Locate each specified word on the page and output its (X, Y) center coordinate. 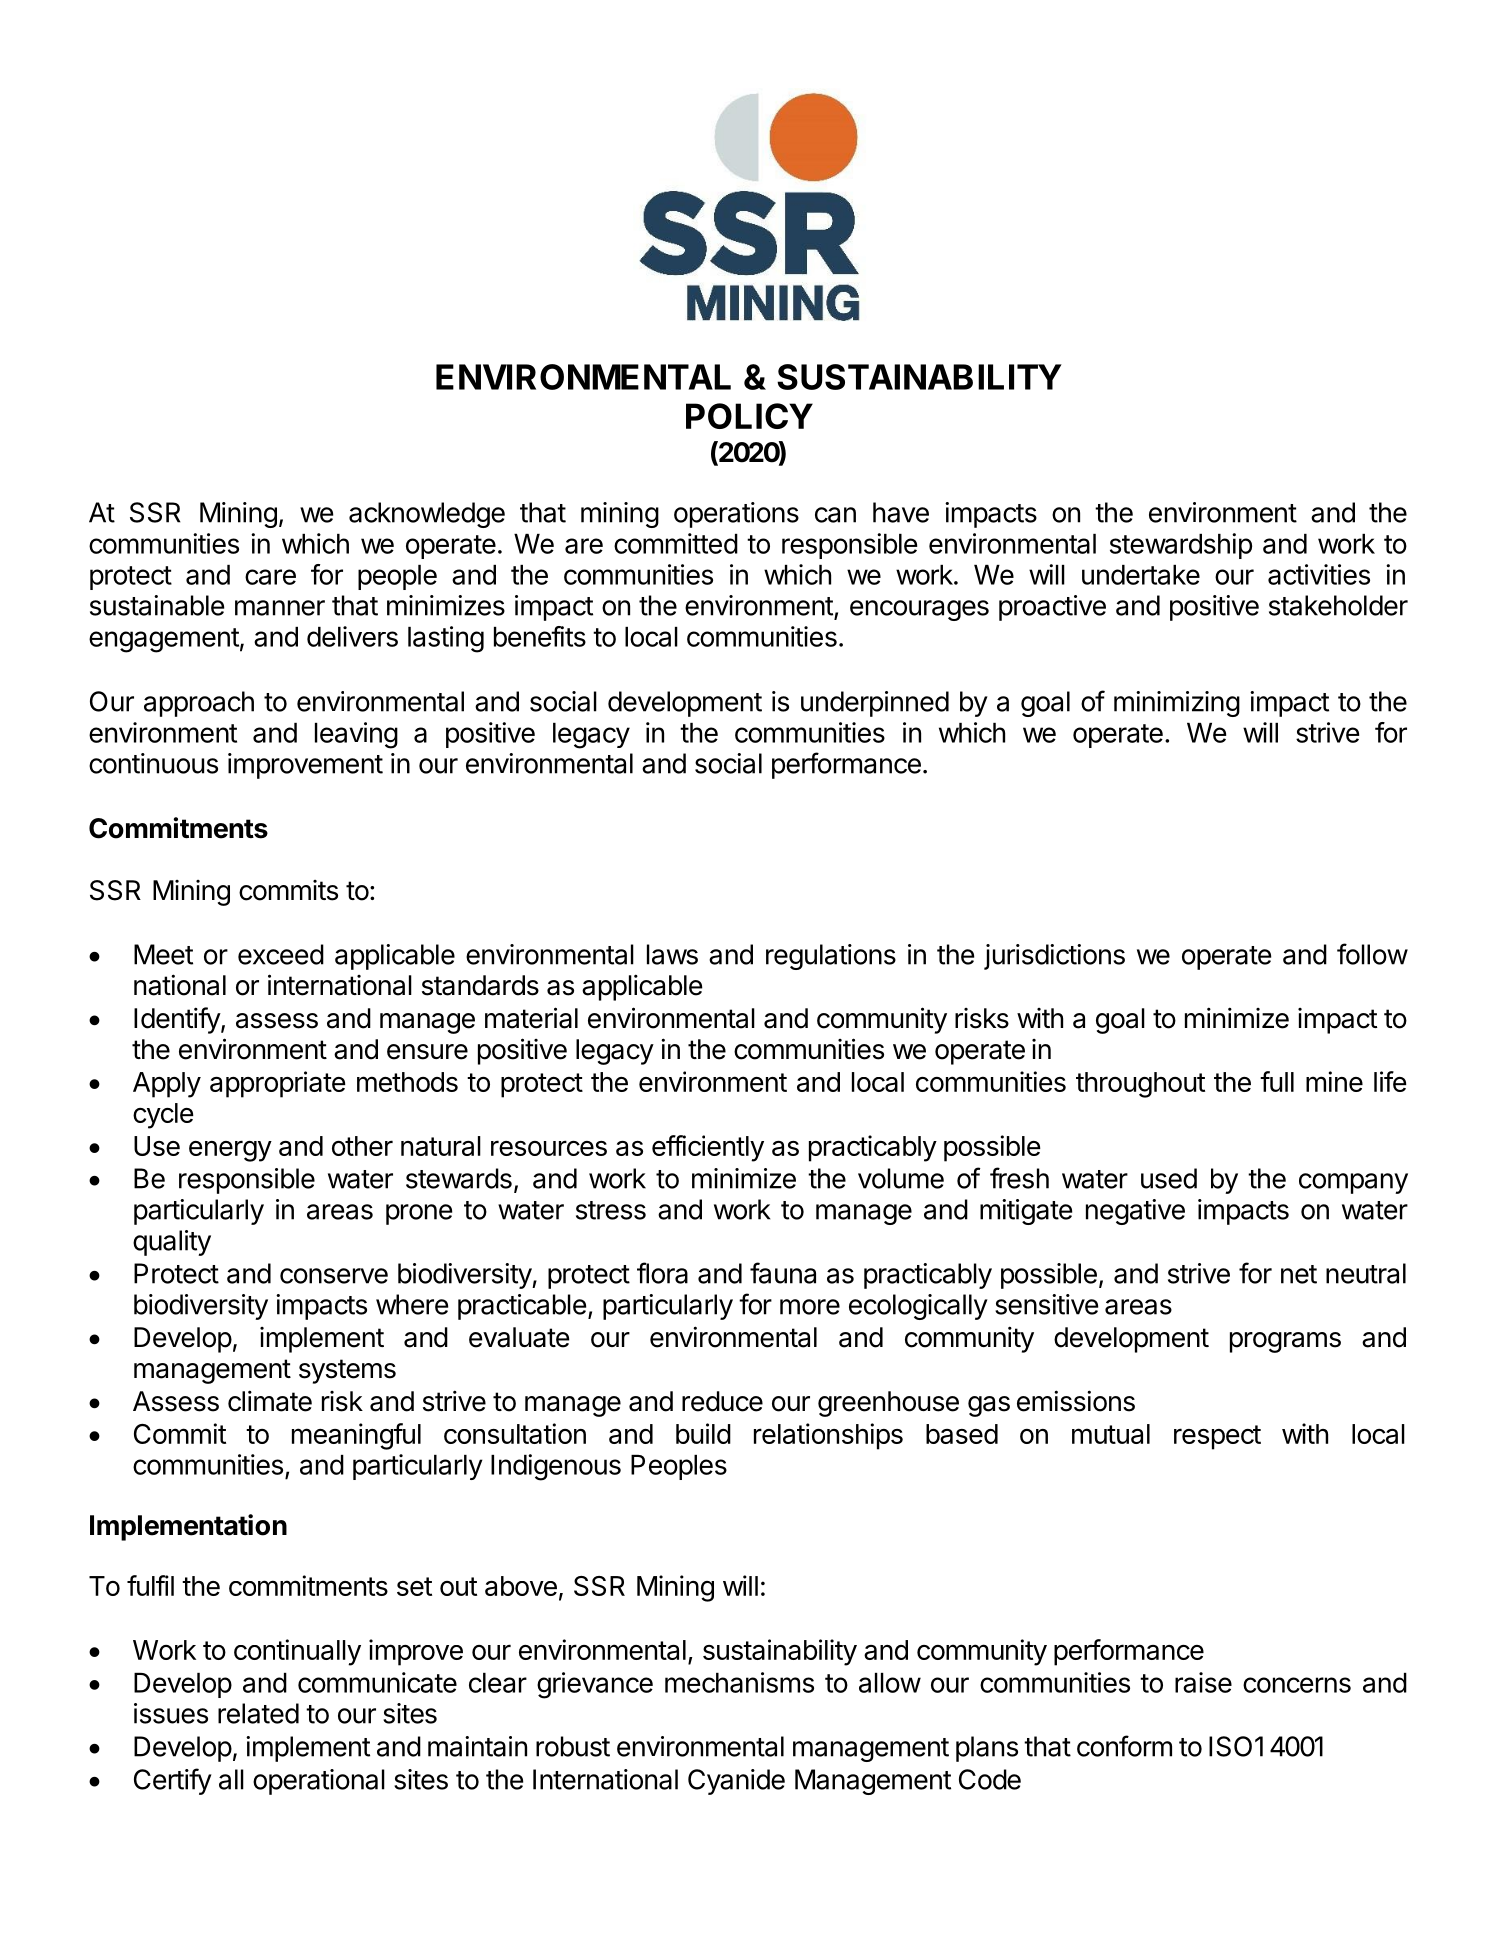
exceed (281, 954)
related (258, 1713)
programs (1285, 1342)
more (810, 1307)
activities (1319, 574)
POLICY (749, 416)
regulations (831, 957)
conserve (334, 1276)
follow (1372, 954)
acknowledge (427, 515)
